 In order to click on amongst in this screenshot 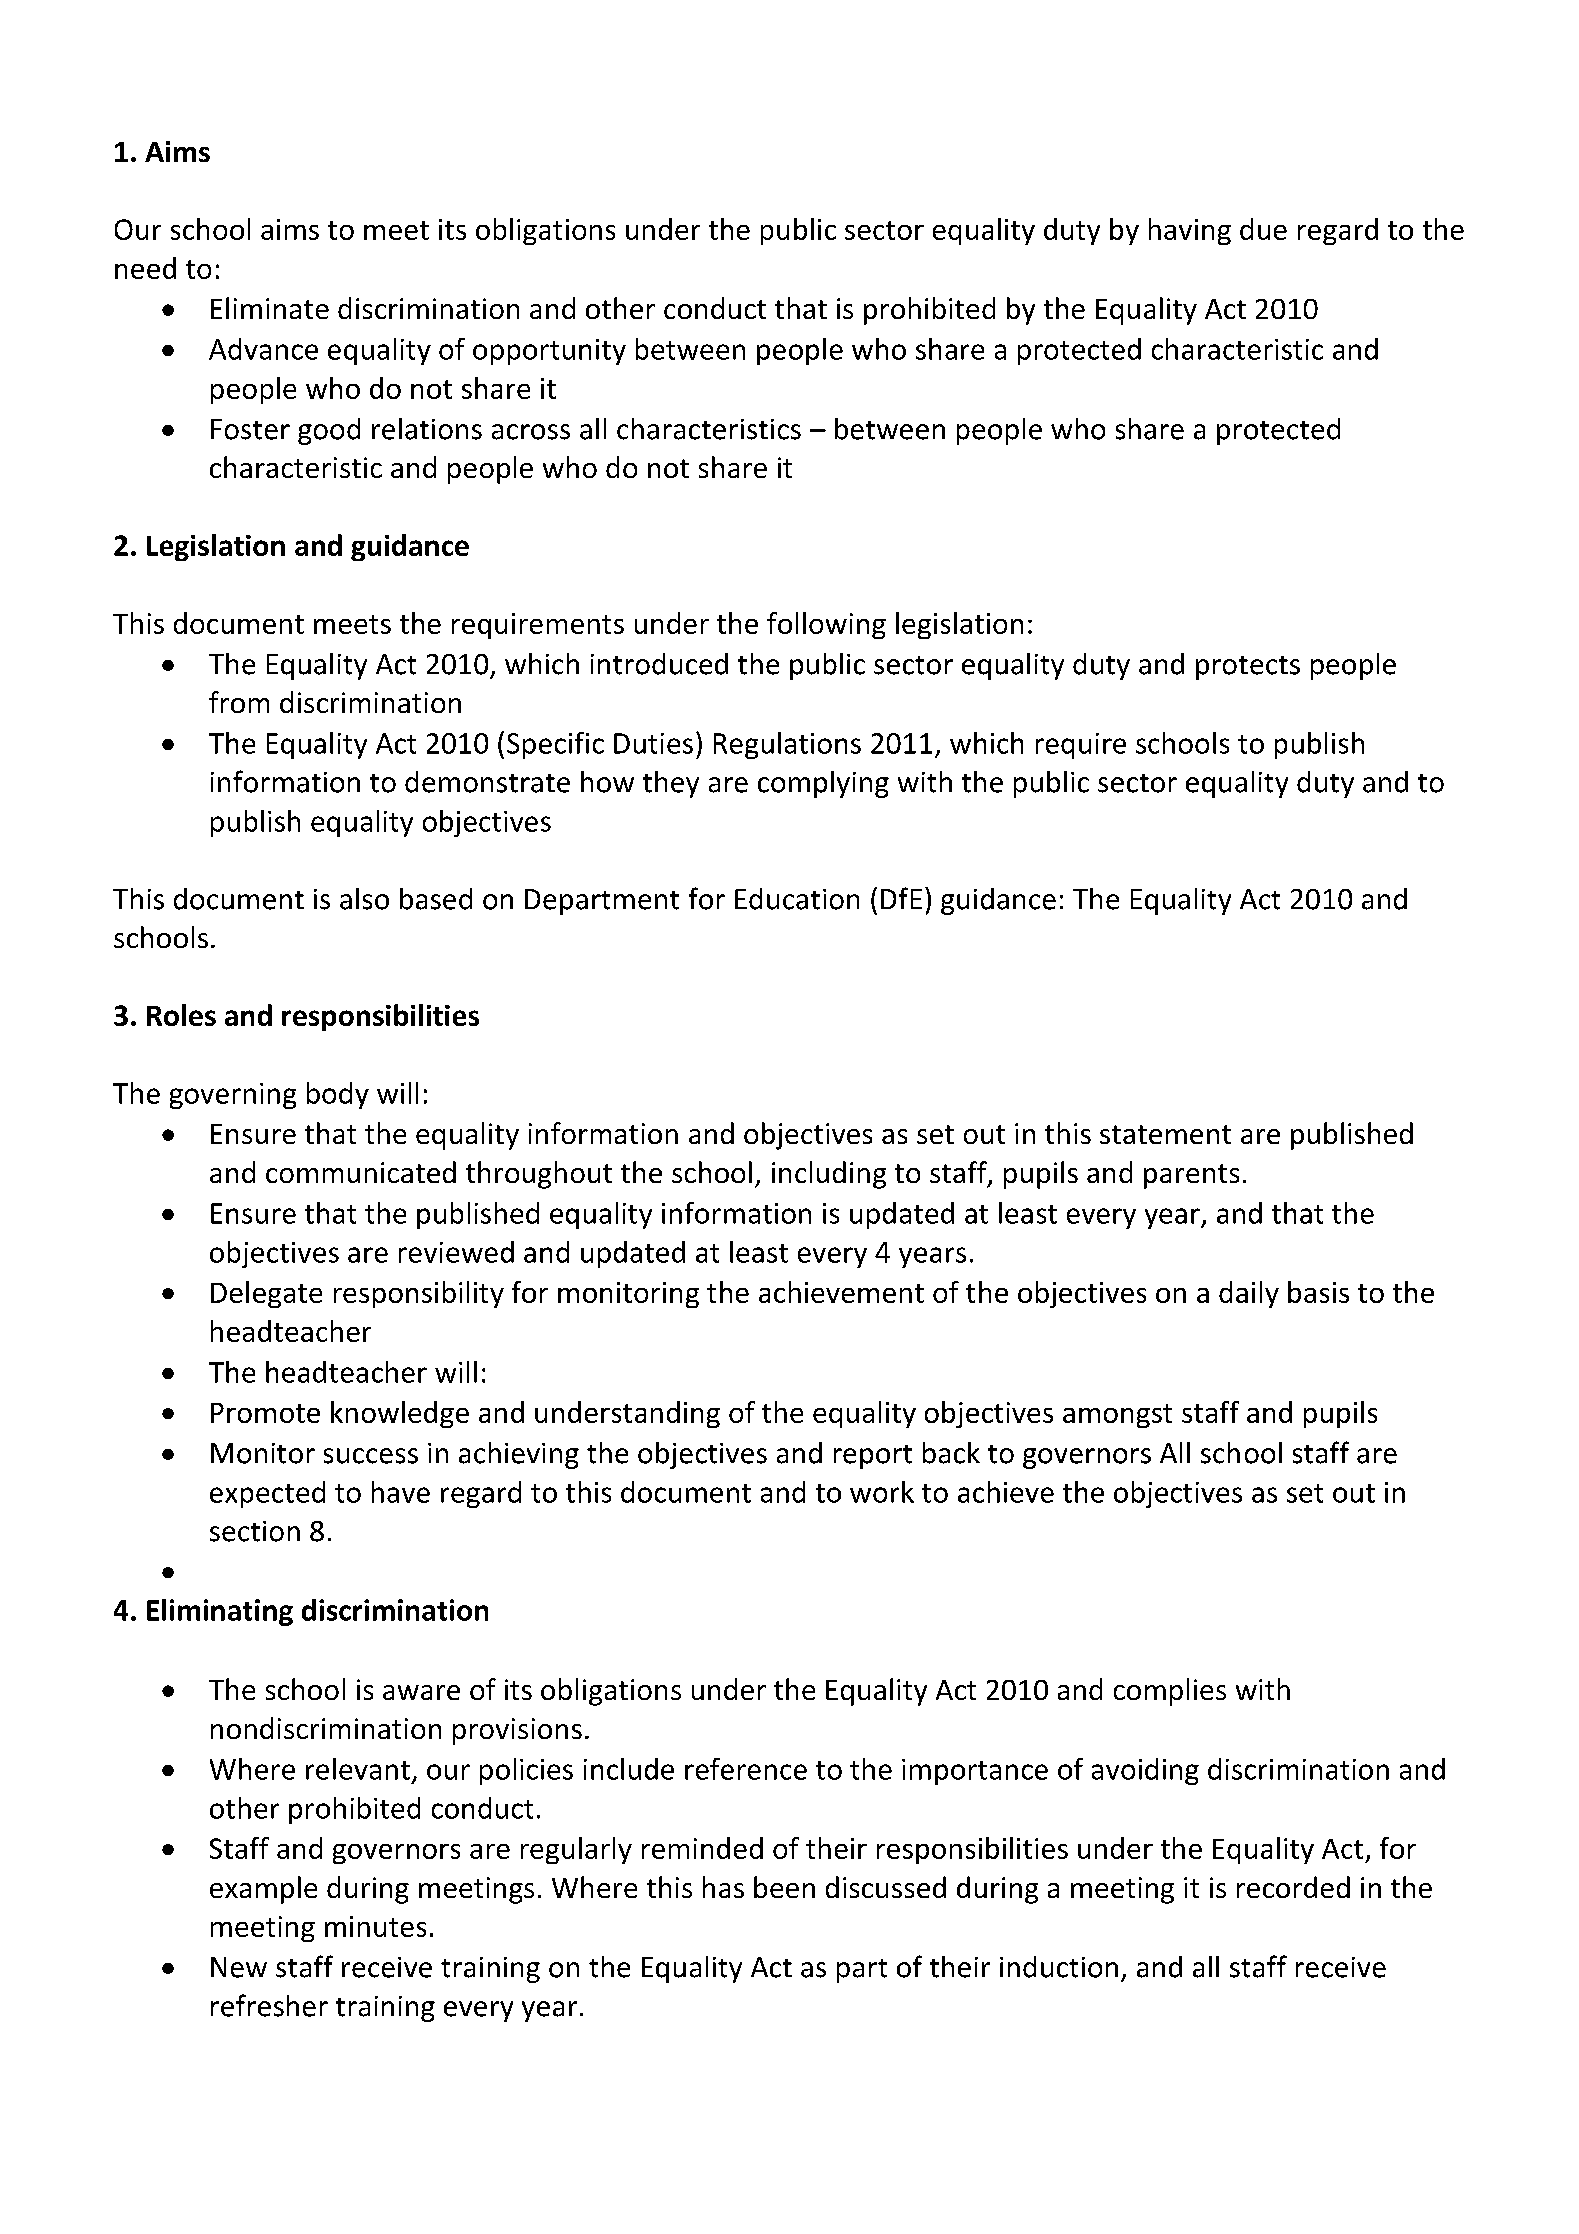, I will do `click(1117, 1416)`.
